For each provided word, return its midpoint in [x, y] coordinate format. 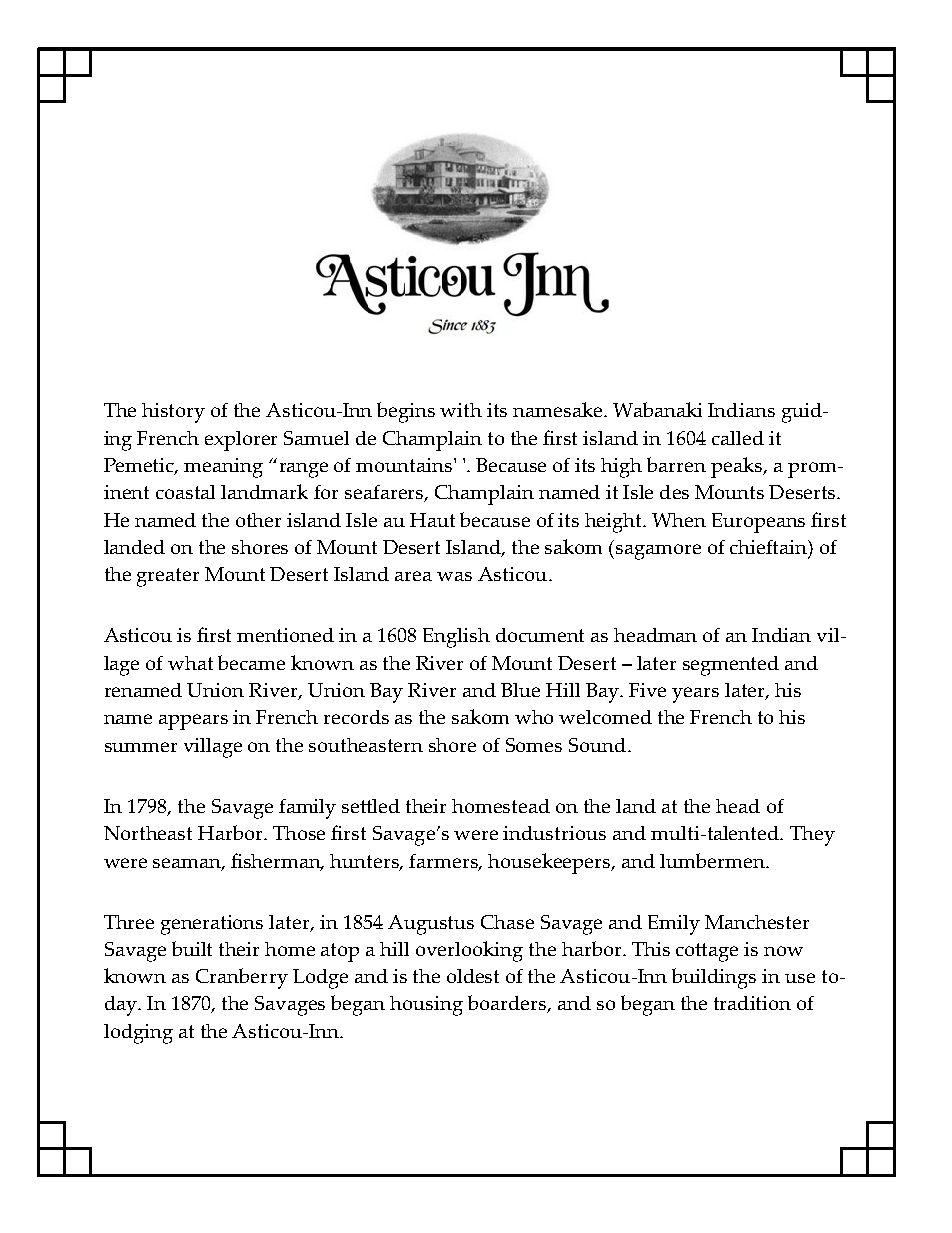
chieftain [770, 548]
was [454, 576]
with [461, 410]
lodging [138, 1034]
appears [193, 722]
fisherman [277, 862]
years [695, 695]
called [738, 438]
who [534, 717]
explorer [241, 441]
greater [168, 577]
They [812, 836]
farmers [445, 862]
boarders [508, 1004]
